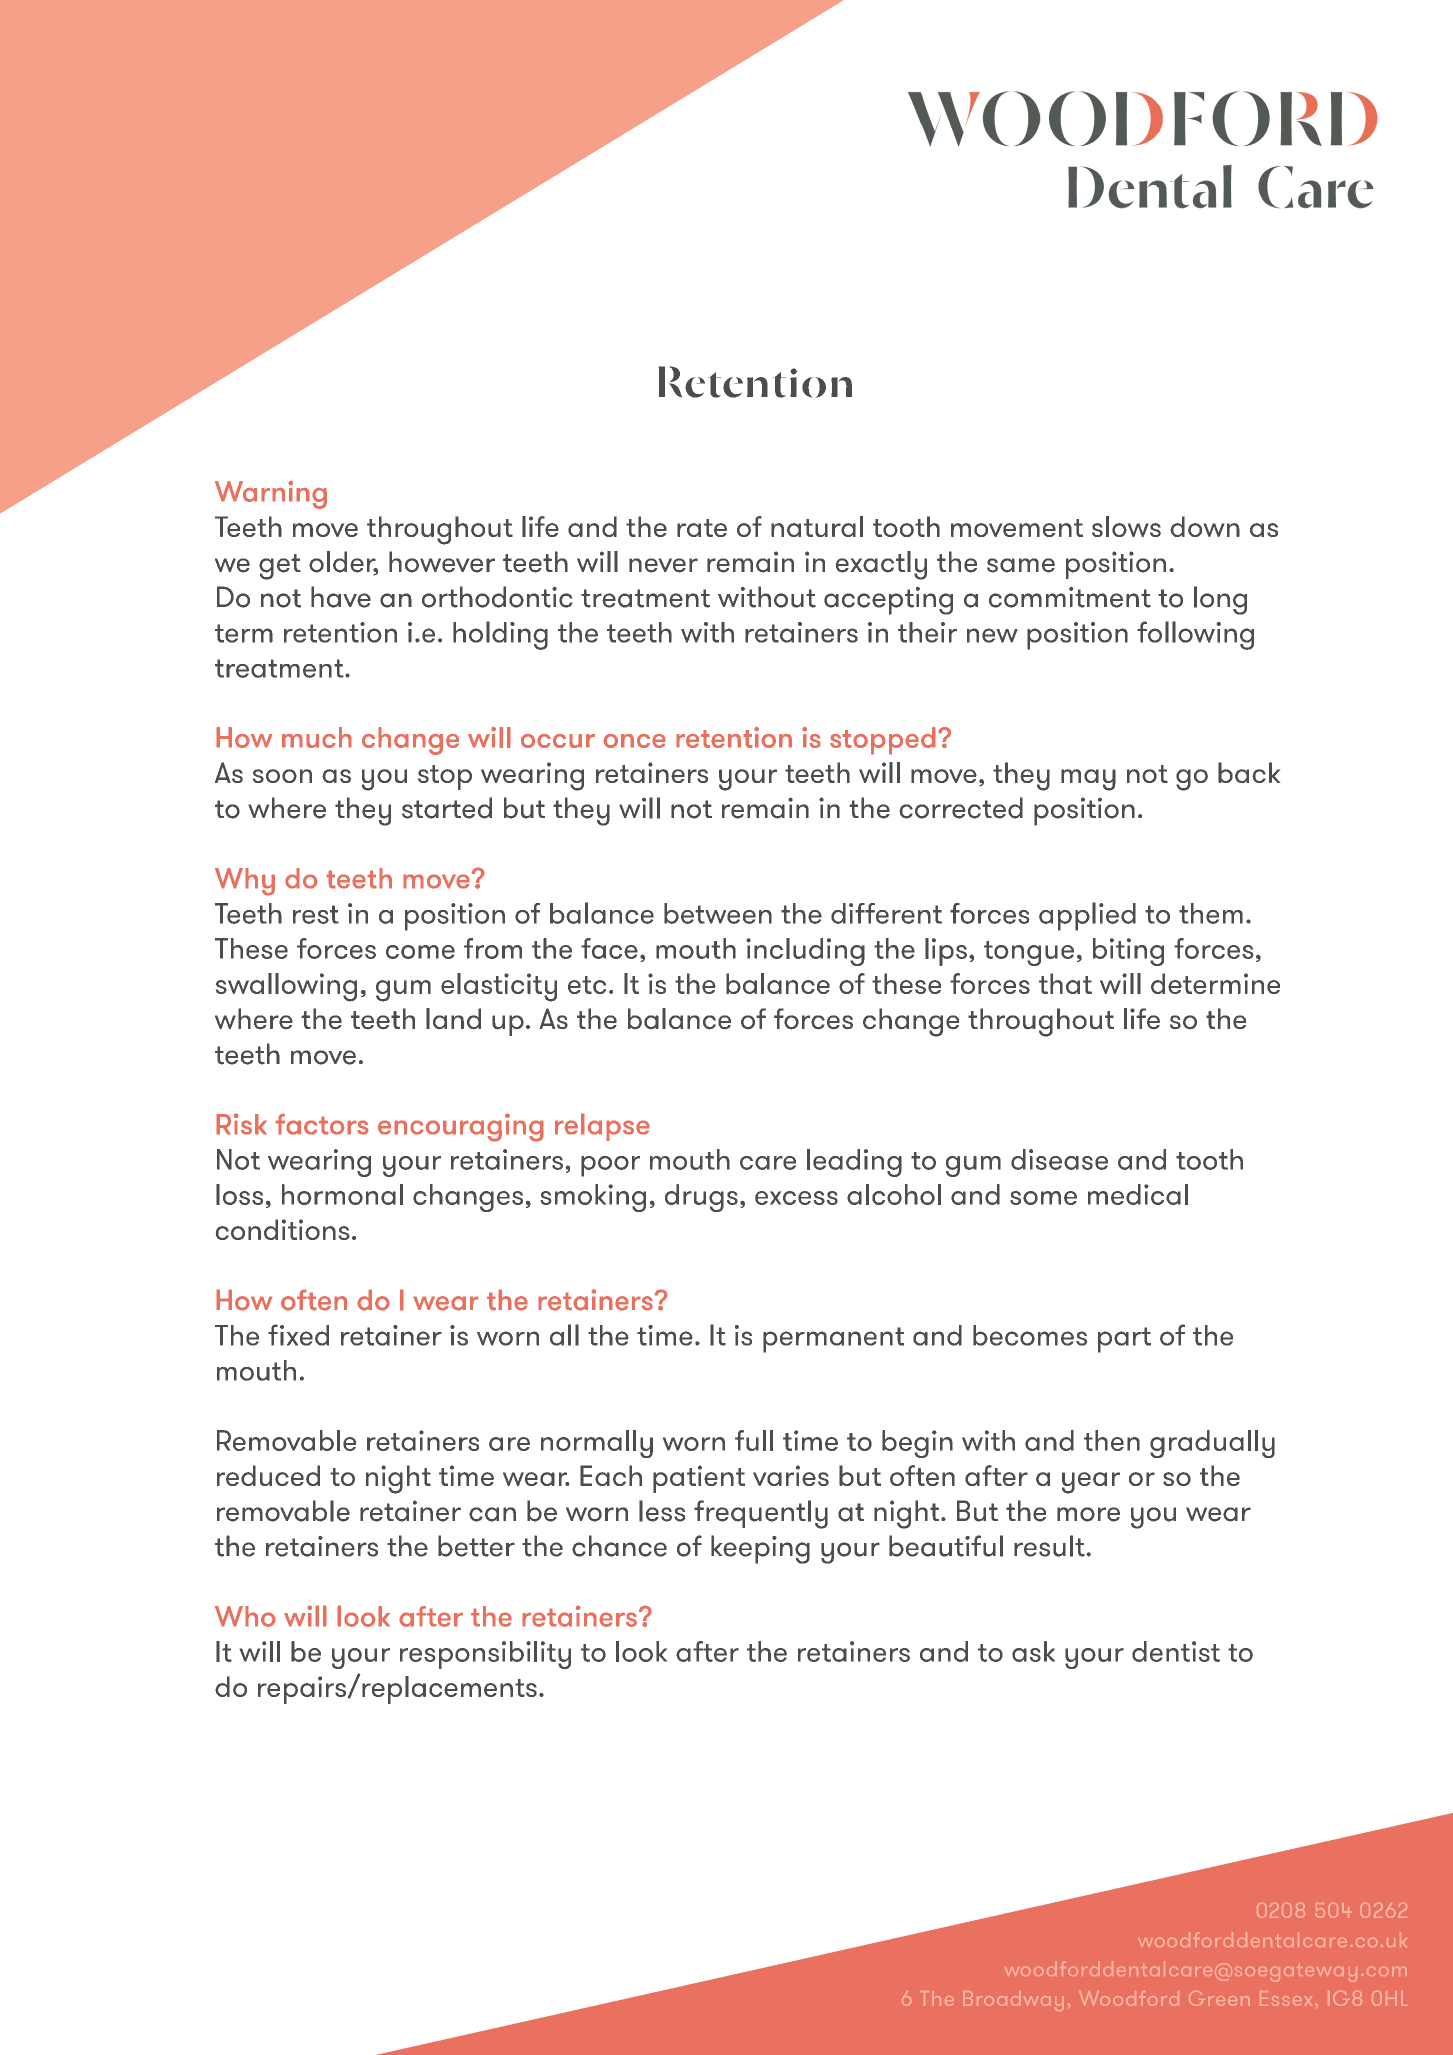  What do you see at coordinates (817, 526) in the screenshot?
I see `natural` at bounding box center [817, 526].
